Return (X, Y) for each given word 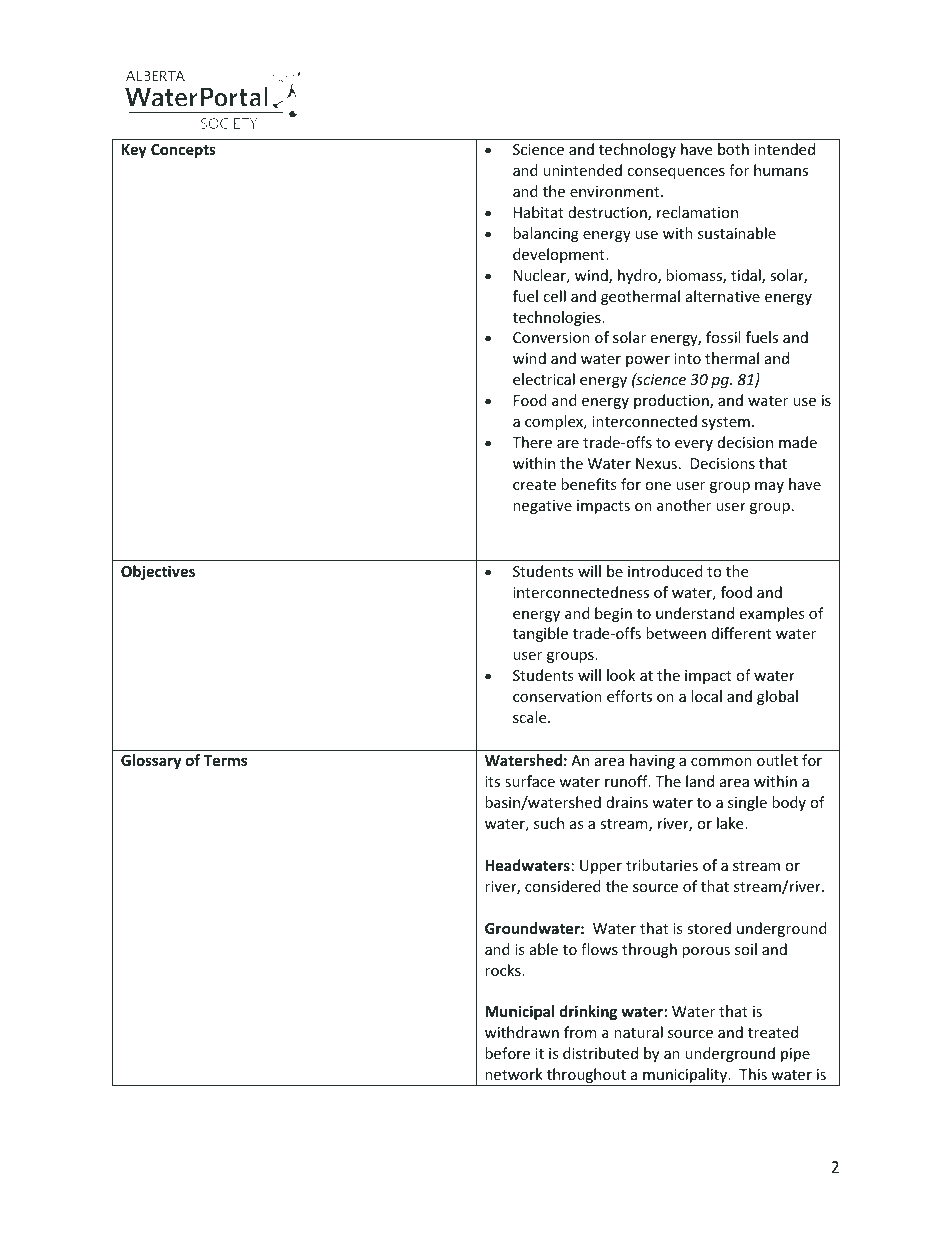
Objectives (158, 572)
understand (695, 613)
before (507, 1053)
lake (731, 823)
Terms (225, 760)
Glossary (151, 761)
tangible (540, 634)
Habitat (539, 212)
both (733, 149)
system (726, 423)
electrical (544, 379)
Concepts (183, 151)
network (514, 1074)
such (549, 823)
